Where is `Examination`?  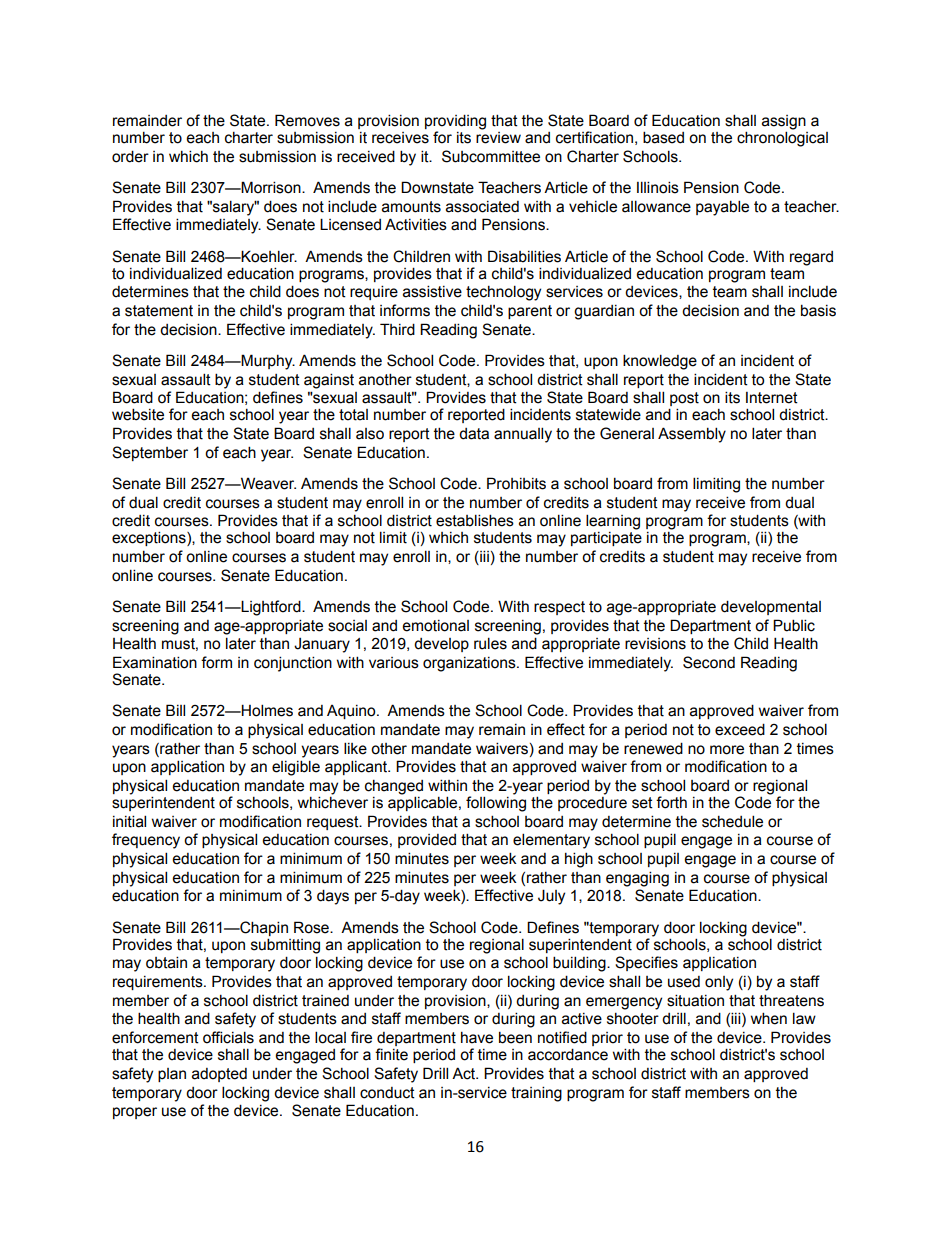 Examination is located at coordinates (155, 662).
